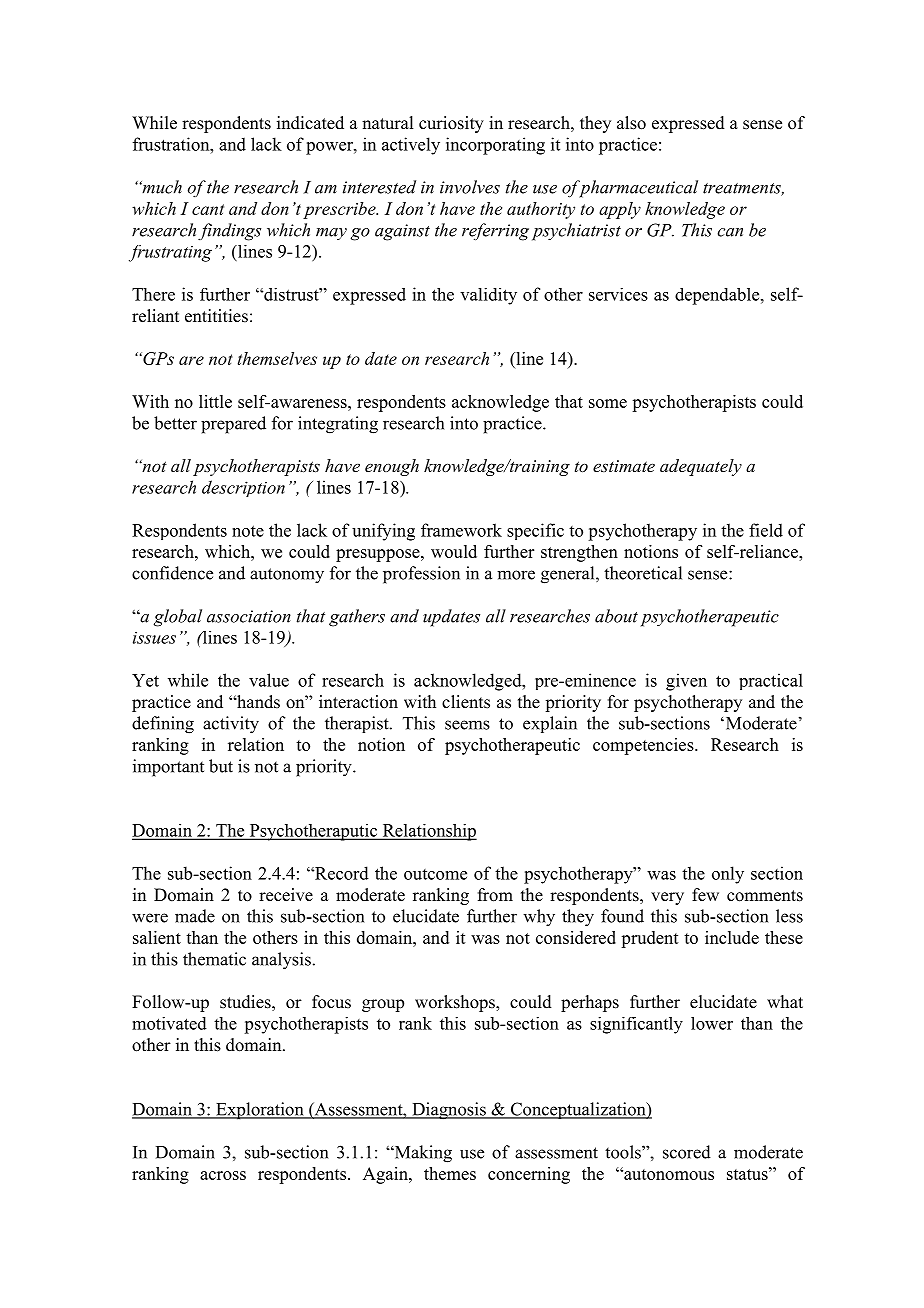 Image resolution: width=924 pixels, height=1308 pixels. Describe the element at coordinates (223, 1175) in the screenshot. I see `across` at that location.
